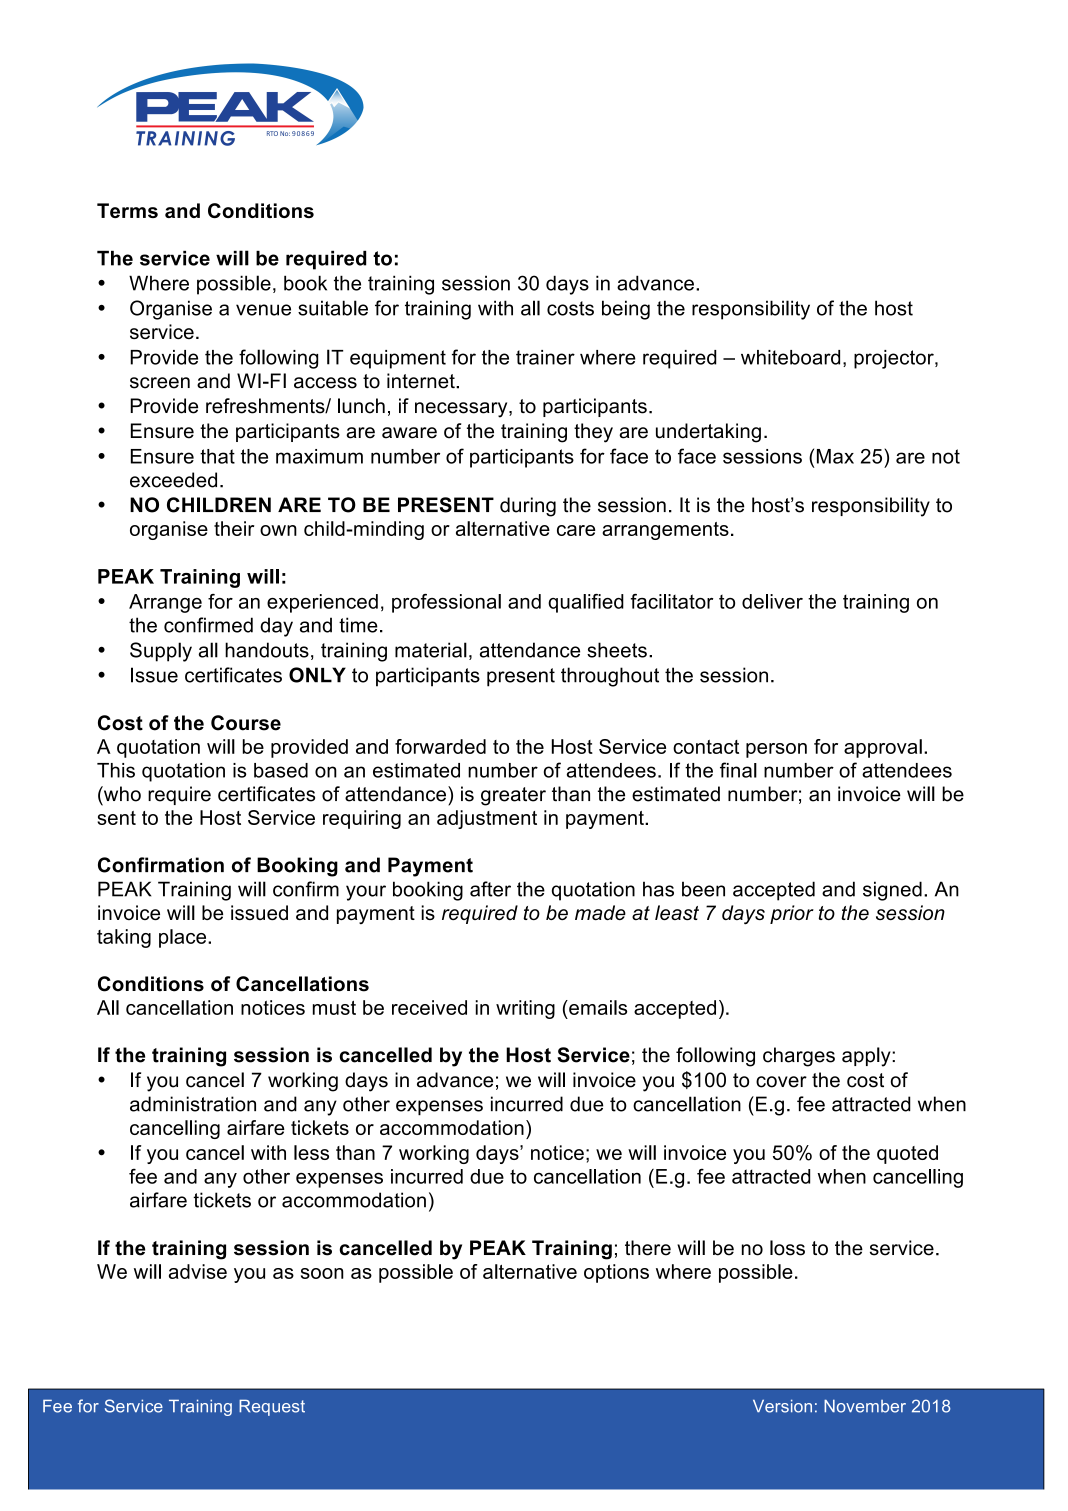  What do you see at coordinates (528, 507) in the page?
I see `during` at bounding box center [528, 507].
